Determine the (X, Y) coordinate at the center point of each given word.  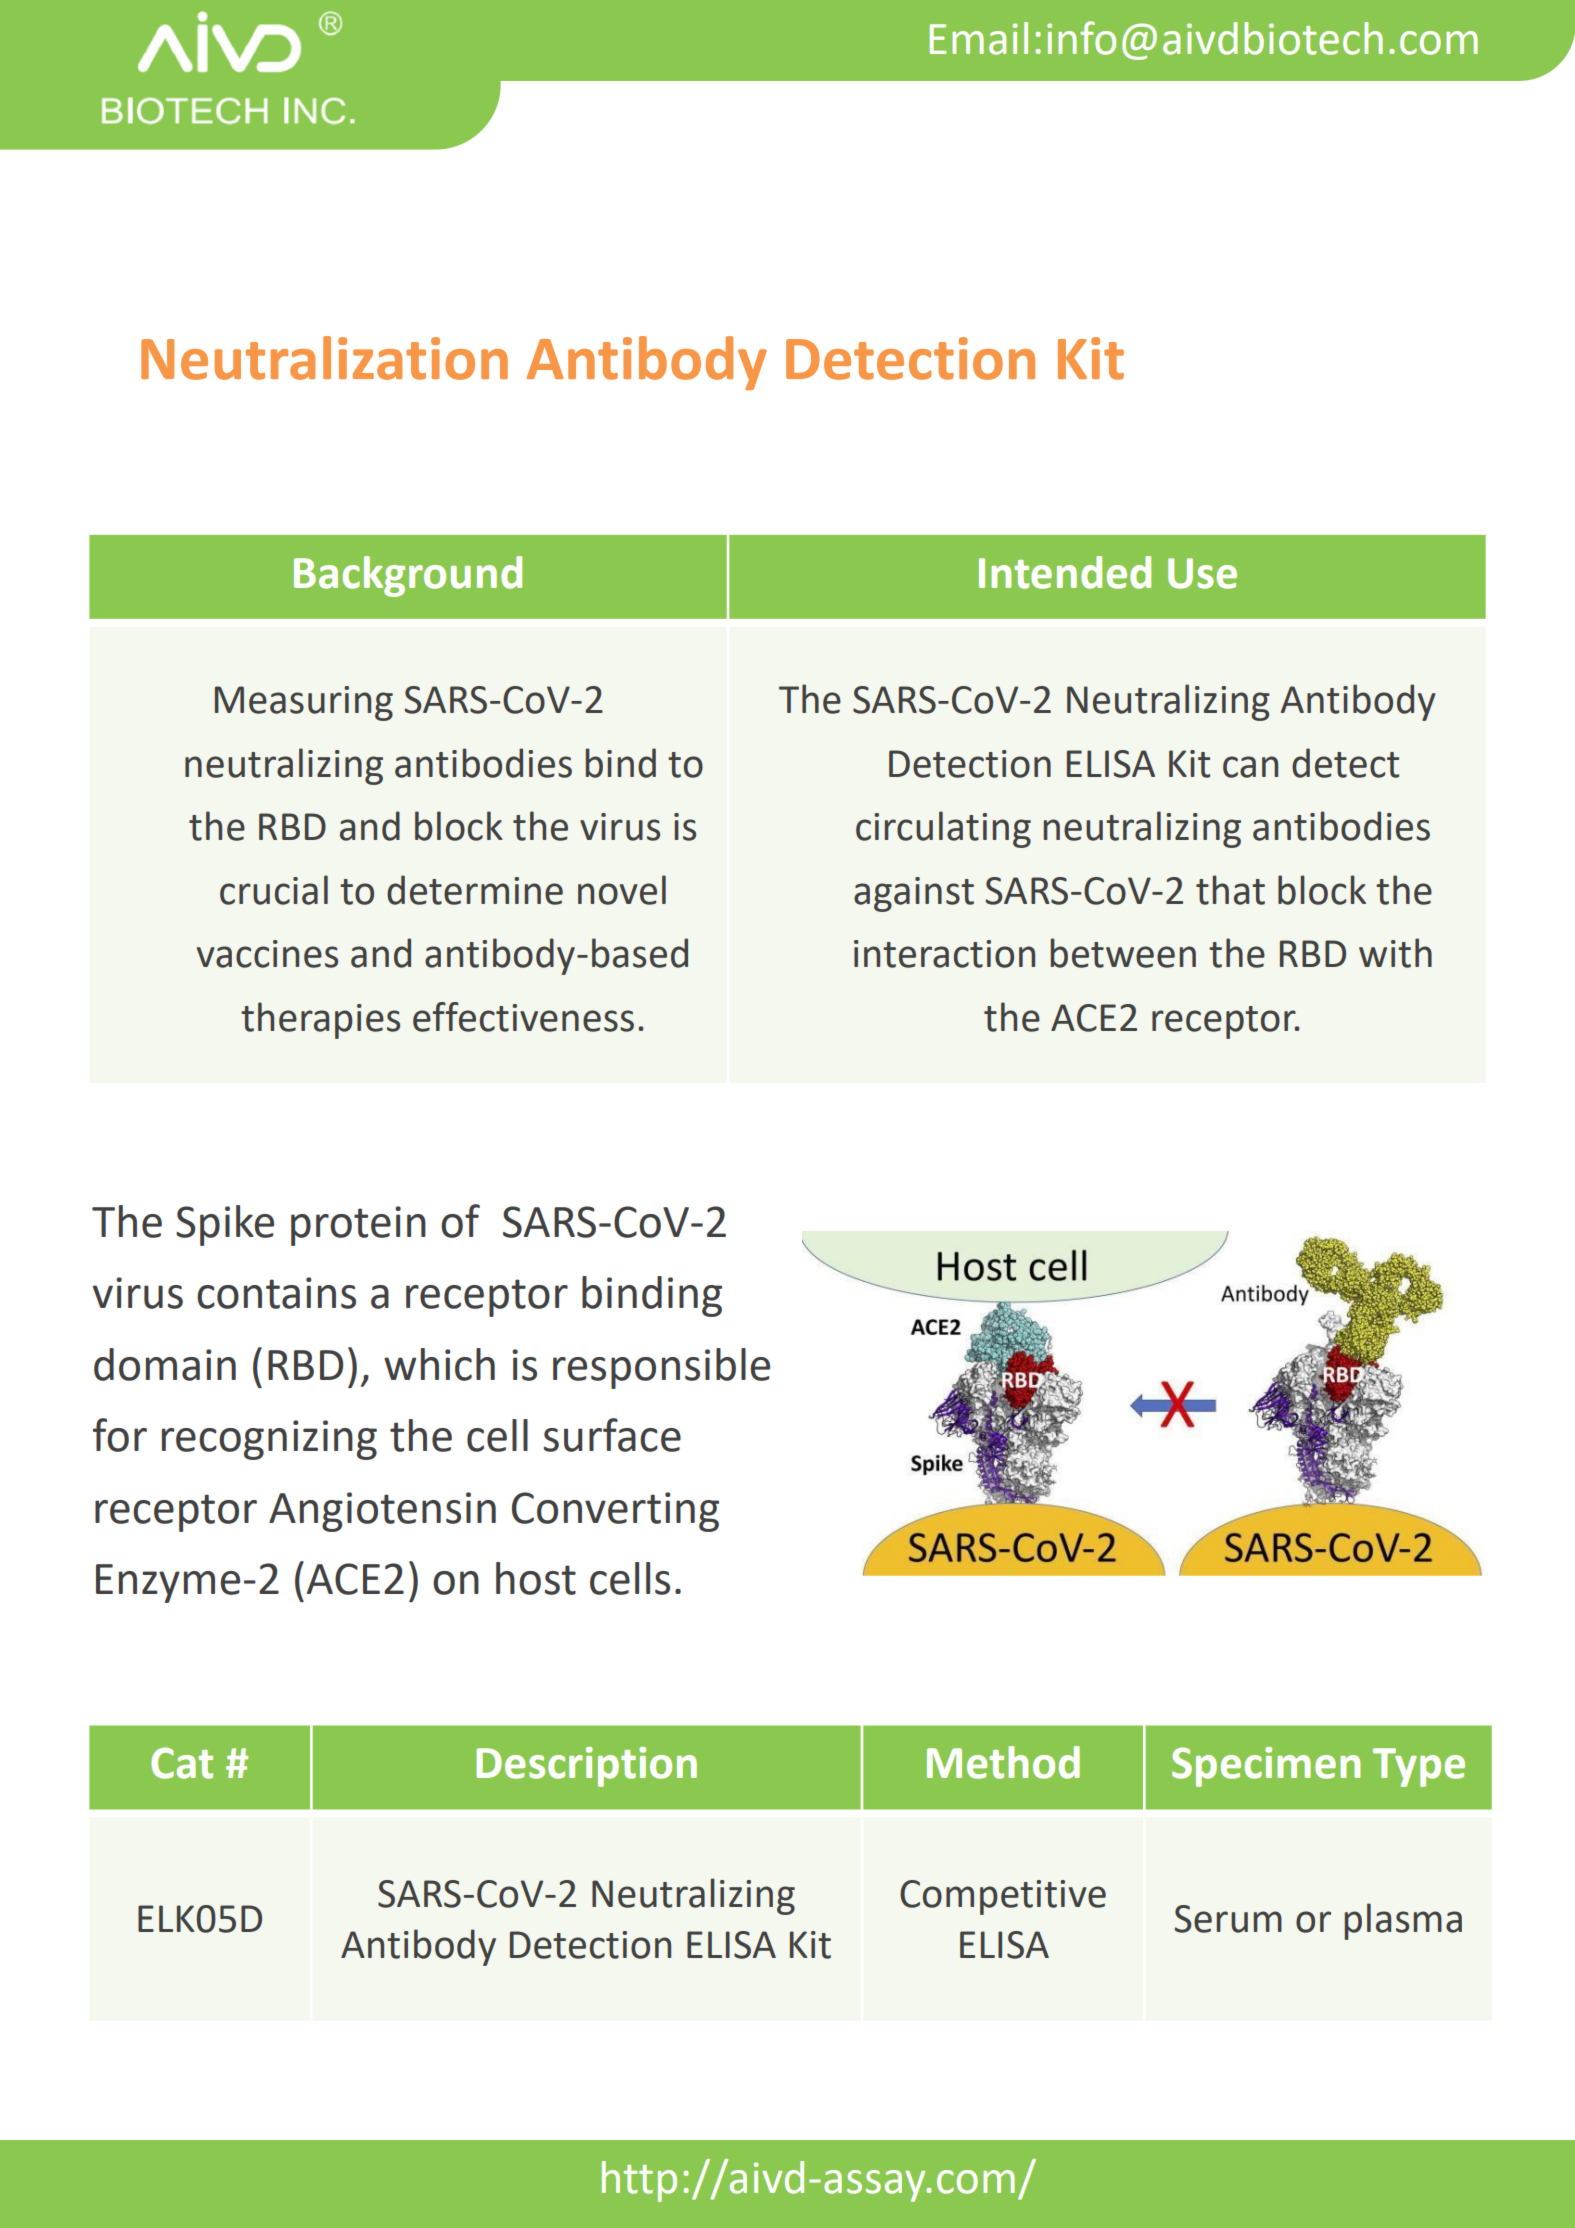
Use (1202, 573)
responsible (661, 1368)
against (914, 894)
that (1230, 890)
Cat (182, 1763)
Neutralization (324, 358)
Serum (1228, 1919)
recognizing (269, 1440)
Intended (1065, 572)
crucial (274, 890)
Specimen (1266, 1767)
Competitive (1003, 1897)
